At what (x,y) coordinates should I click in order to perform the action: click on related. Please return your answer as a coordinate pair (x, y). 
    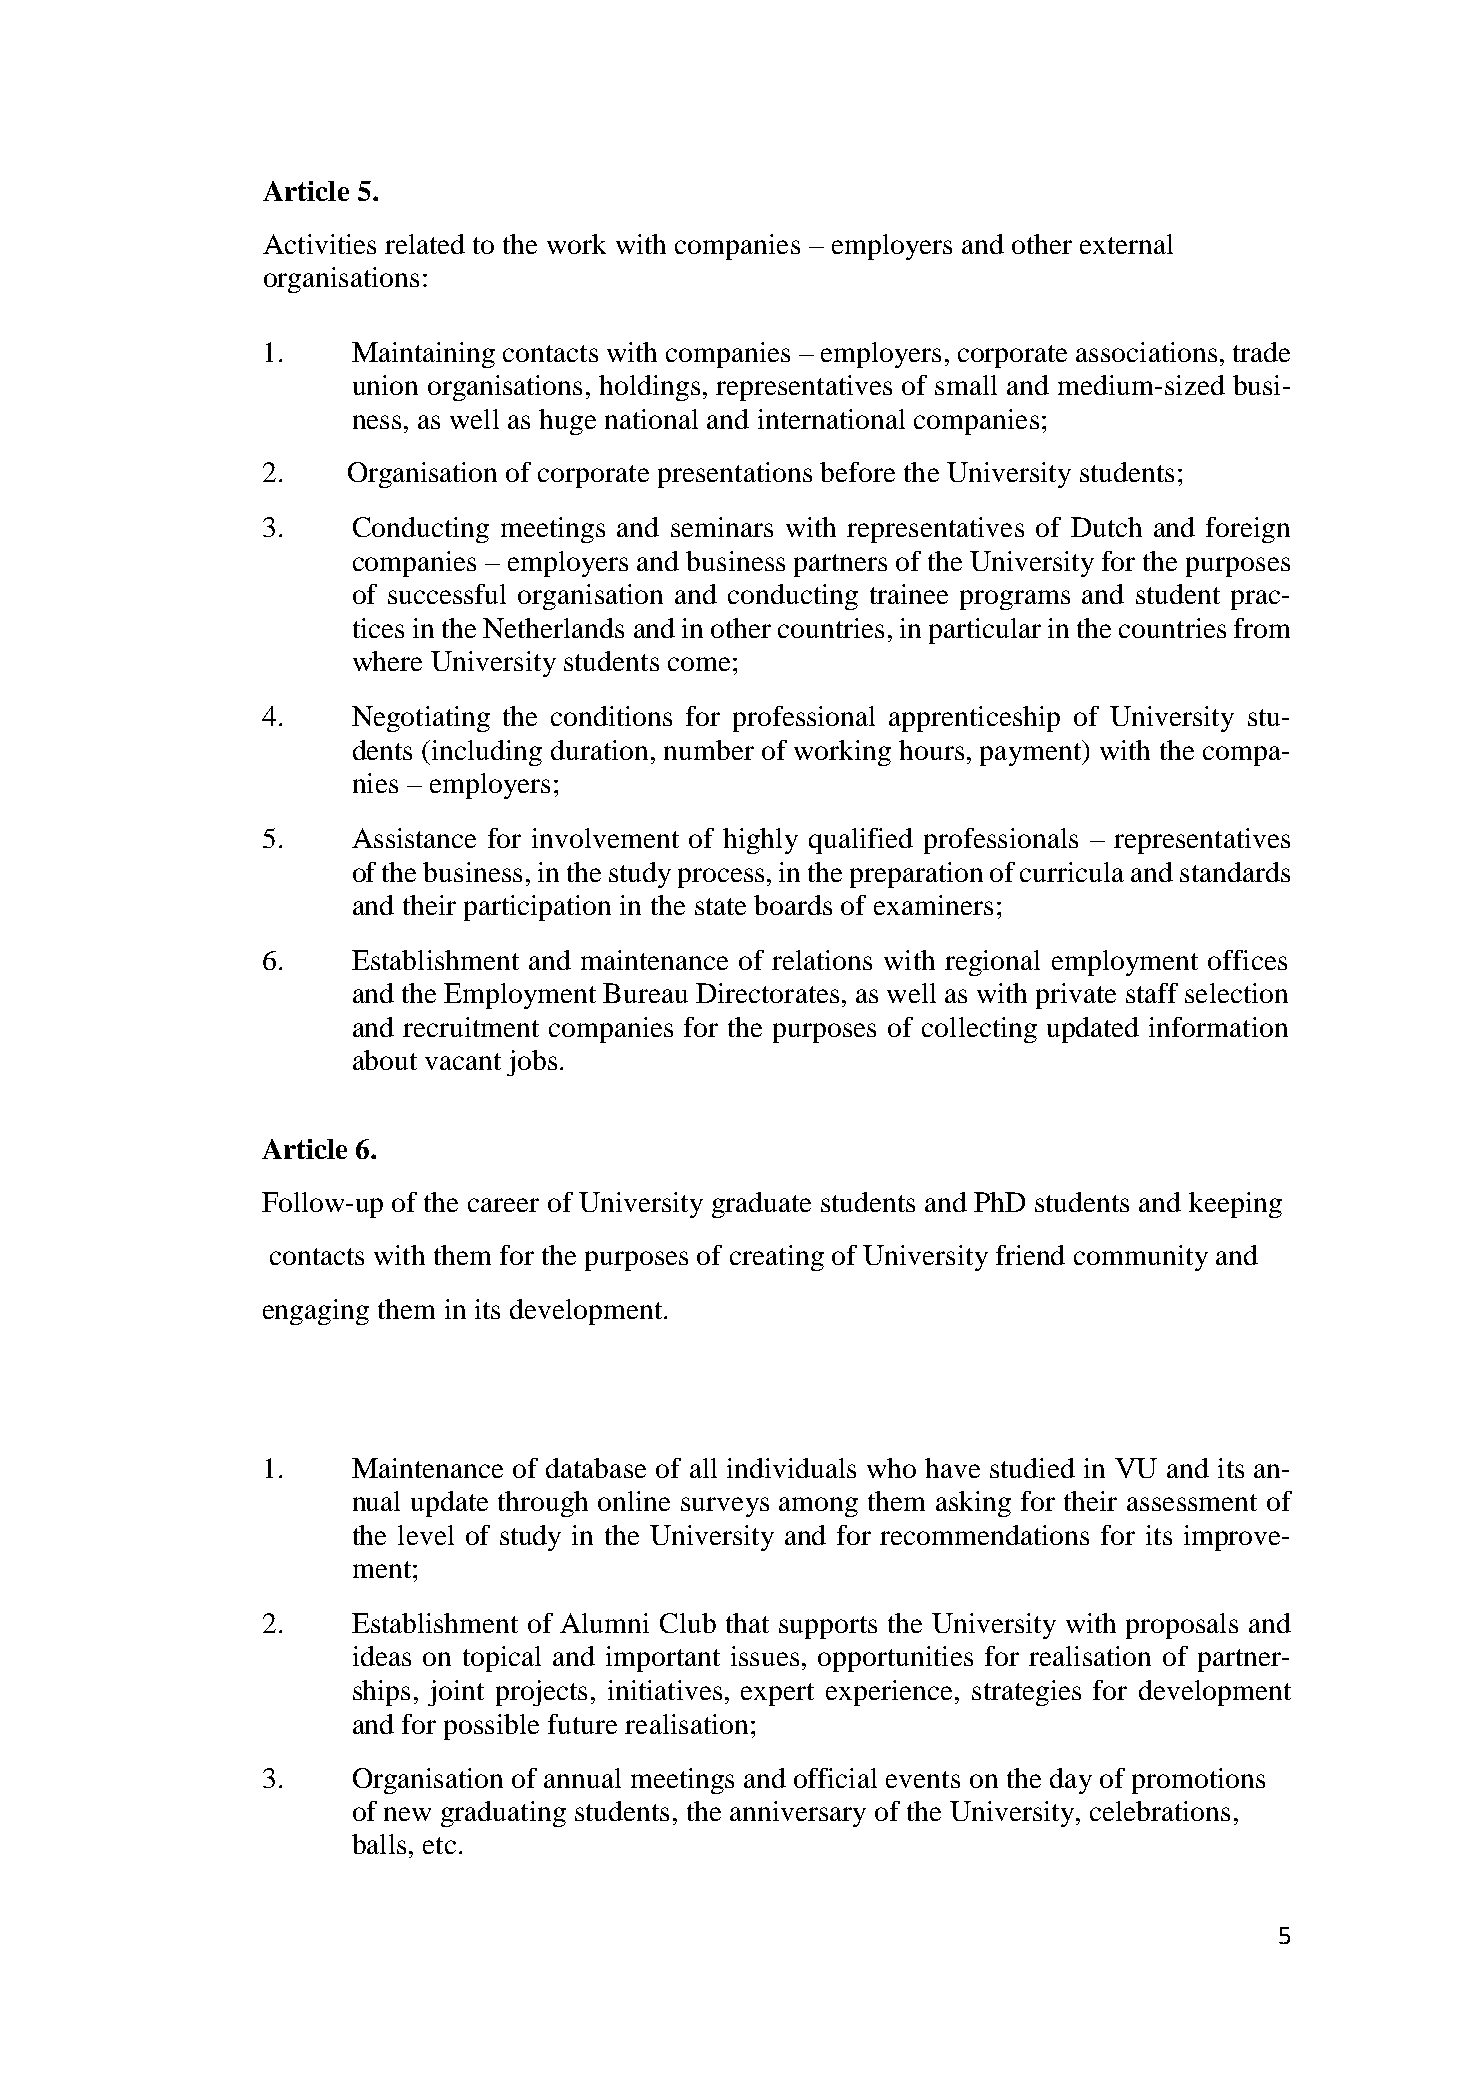
    Looking at the image, I should click on (425, 244).
